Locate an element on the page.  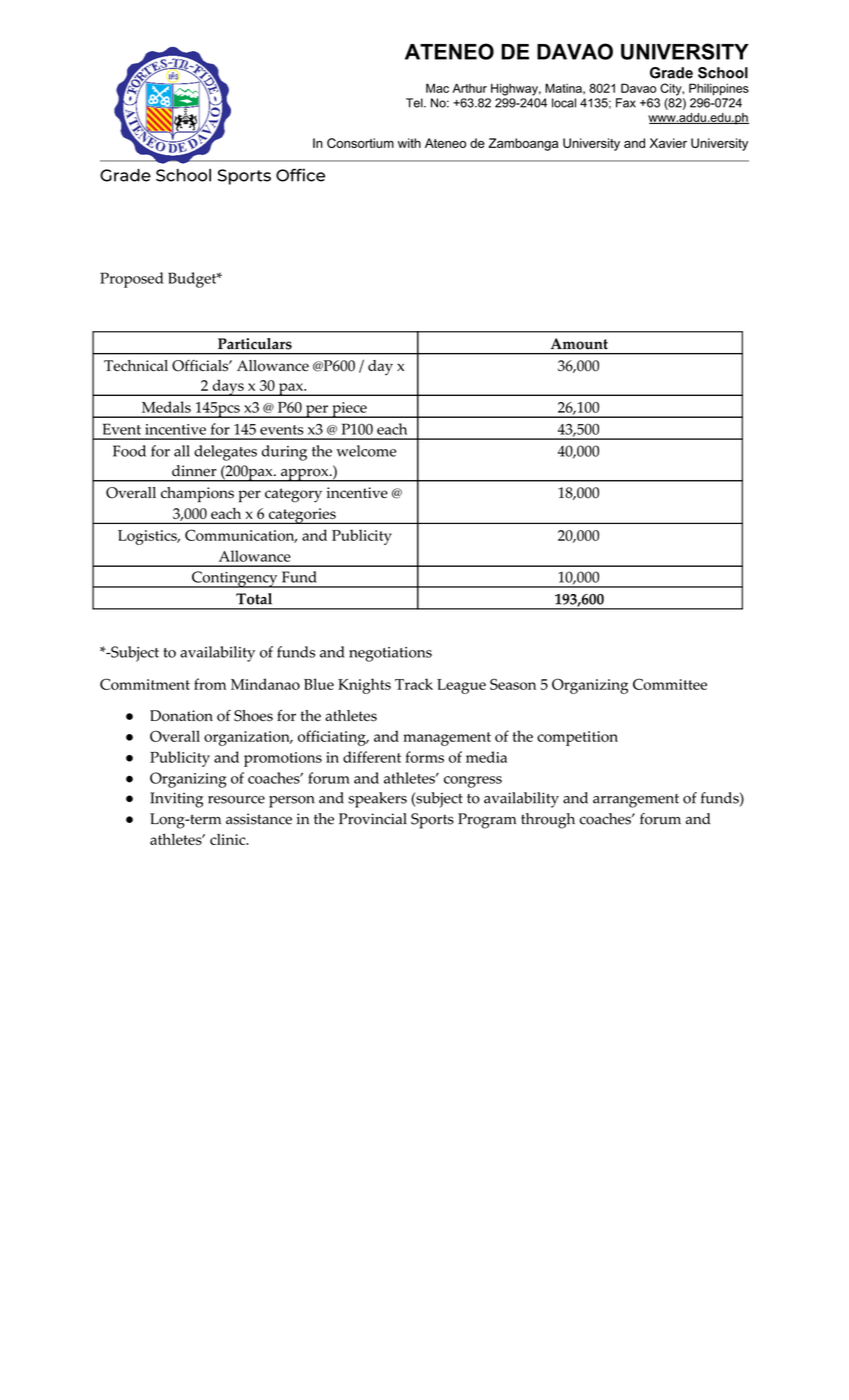
Committee is located at coordinates (670, 684).
